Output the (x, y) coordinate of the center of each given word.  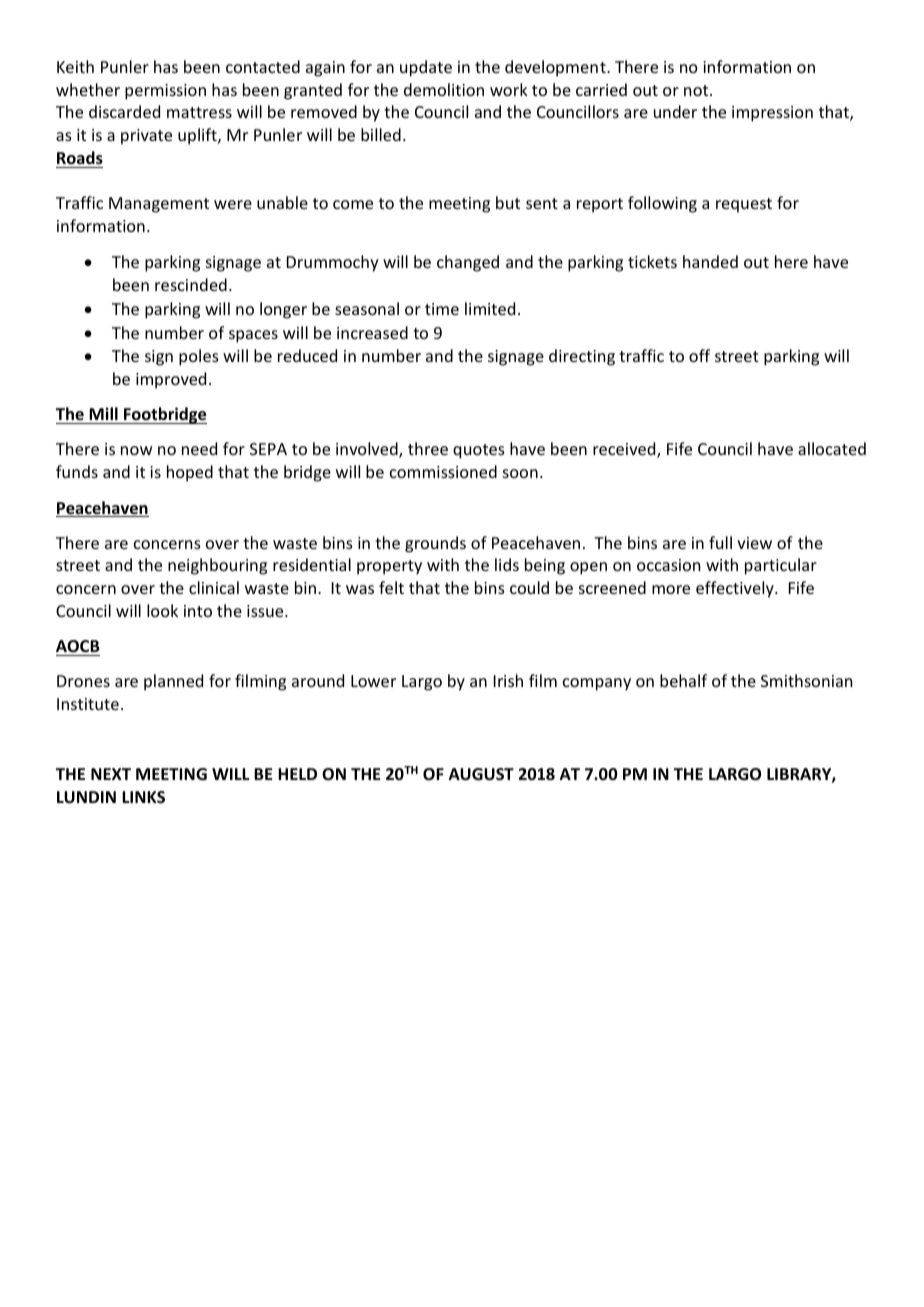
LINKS (143, 797)
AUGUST (481, 774)
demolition (444, 89)
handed (710, 261)
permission (165, 92)
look (162, 610)
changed (468, 263)
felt (391, 587)
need (199, 448)
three (428, 448)
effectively (736, 589)
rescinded (191, 284)
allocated (832, 448)
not (697, 90)
